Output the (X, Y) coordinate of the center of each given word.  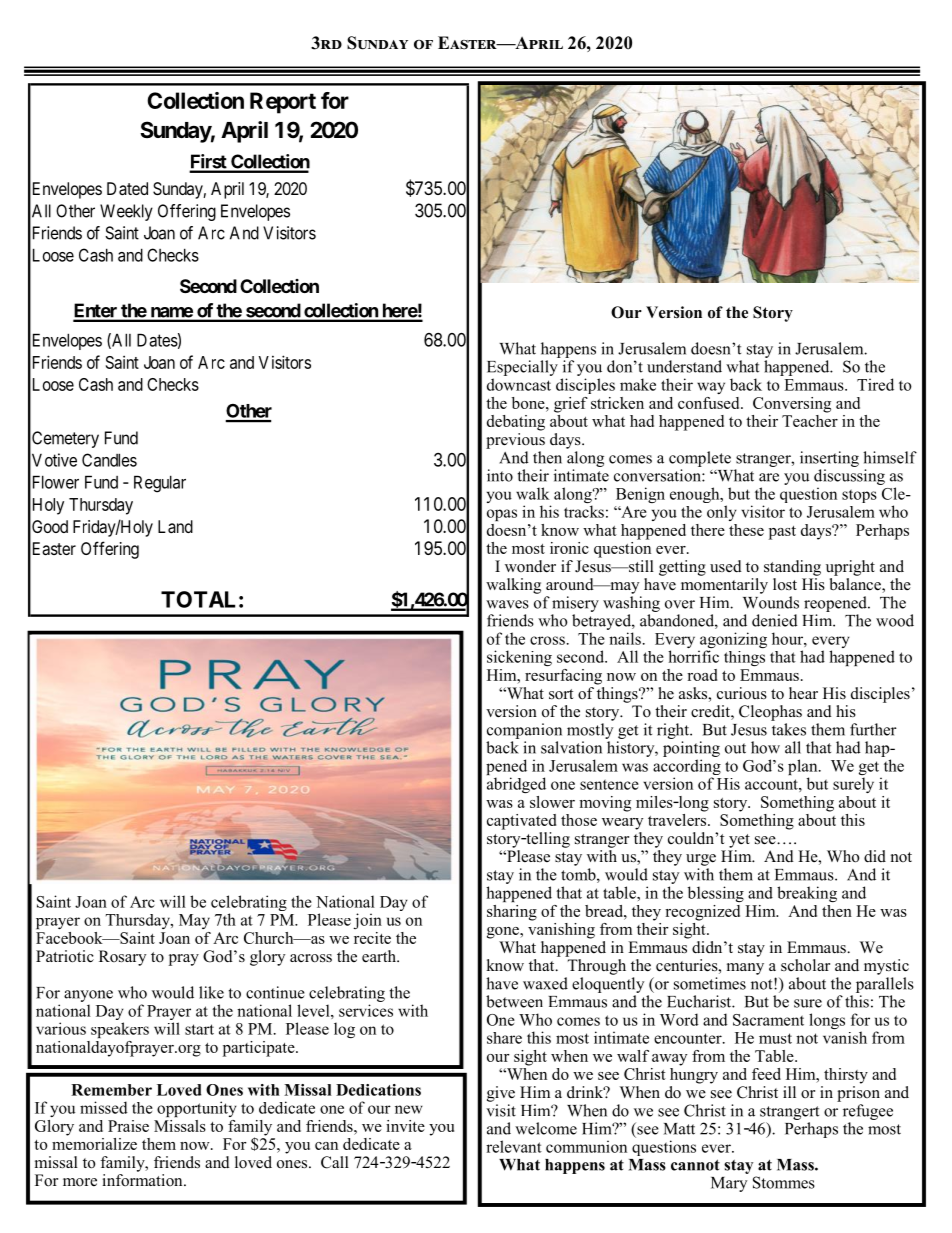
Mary (729, 1184)
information (143, 1179)
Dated (127, 188)
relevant (514, 1146)
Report (283, 103)
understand (684, 366)
